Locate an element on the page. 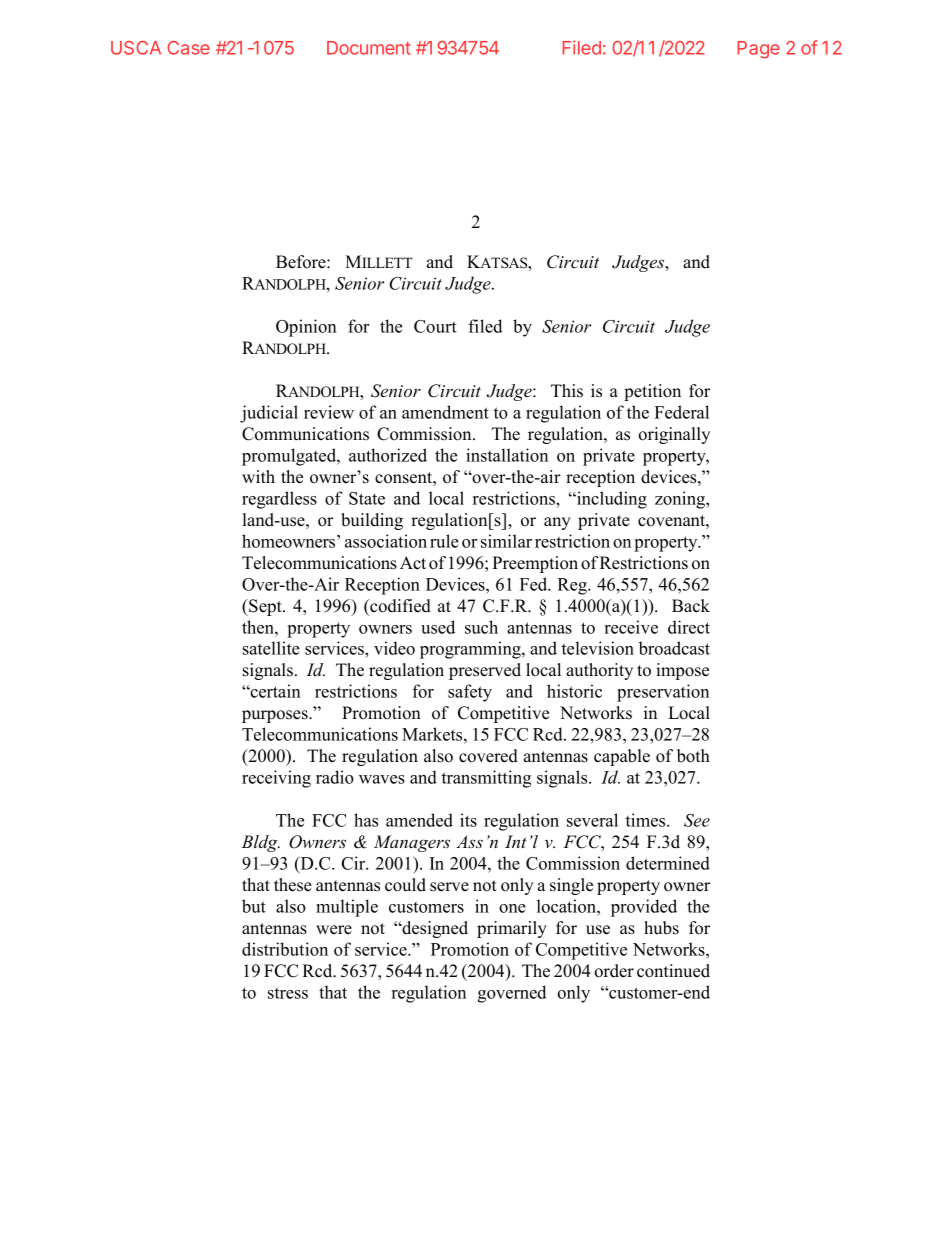  petition is located at coordinates (652, 392).
